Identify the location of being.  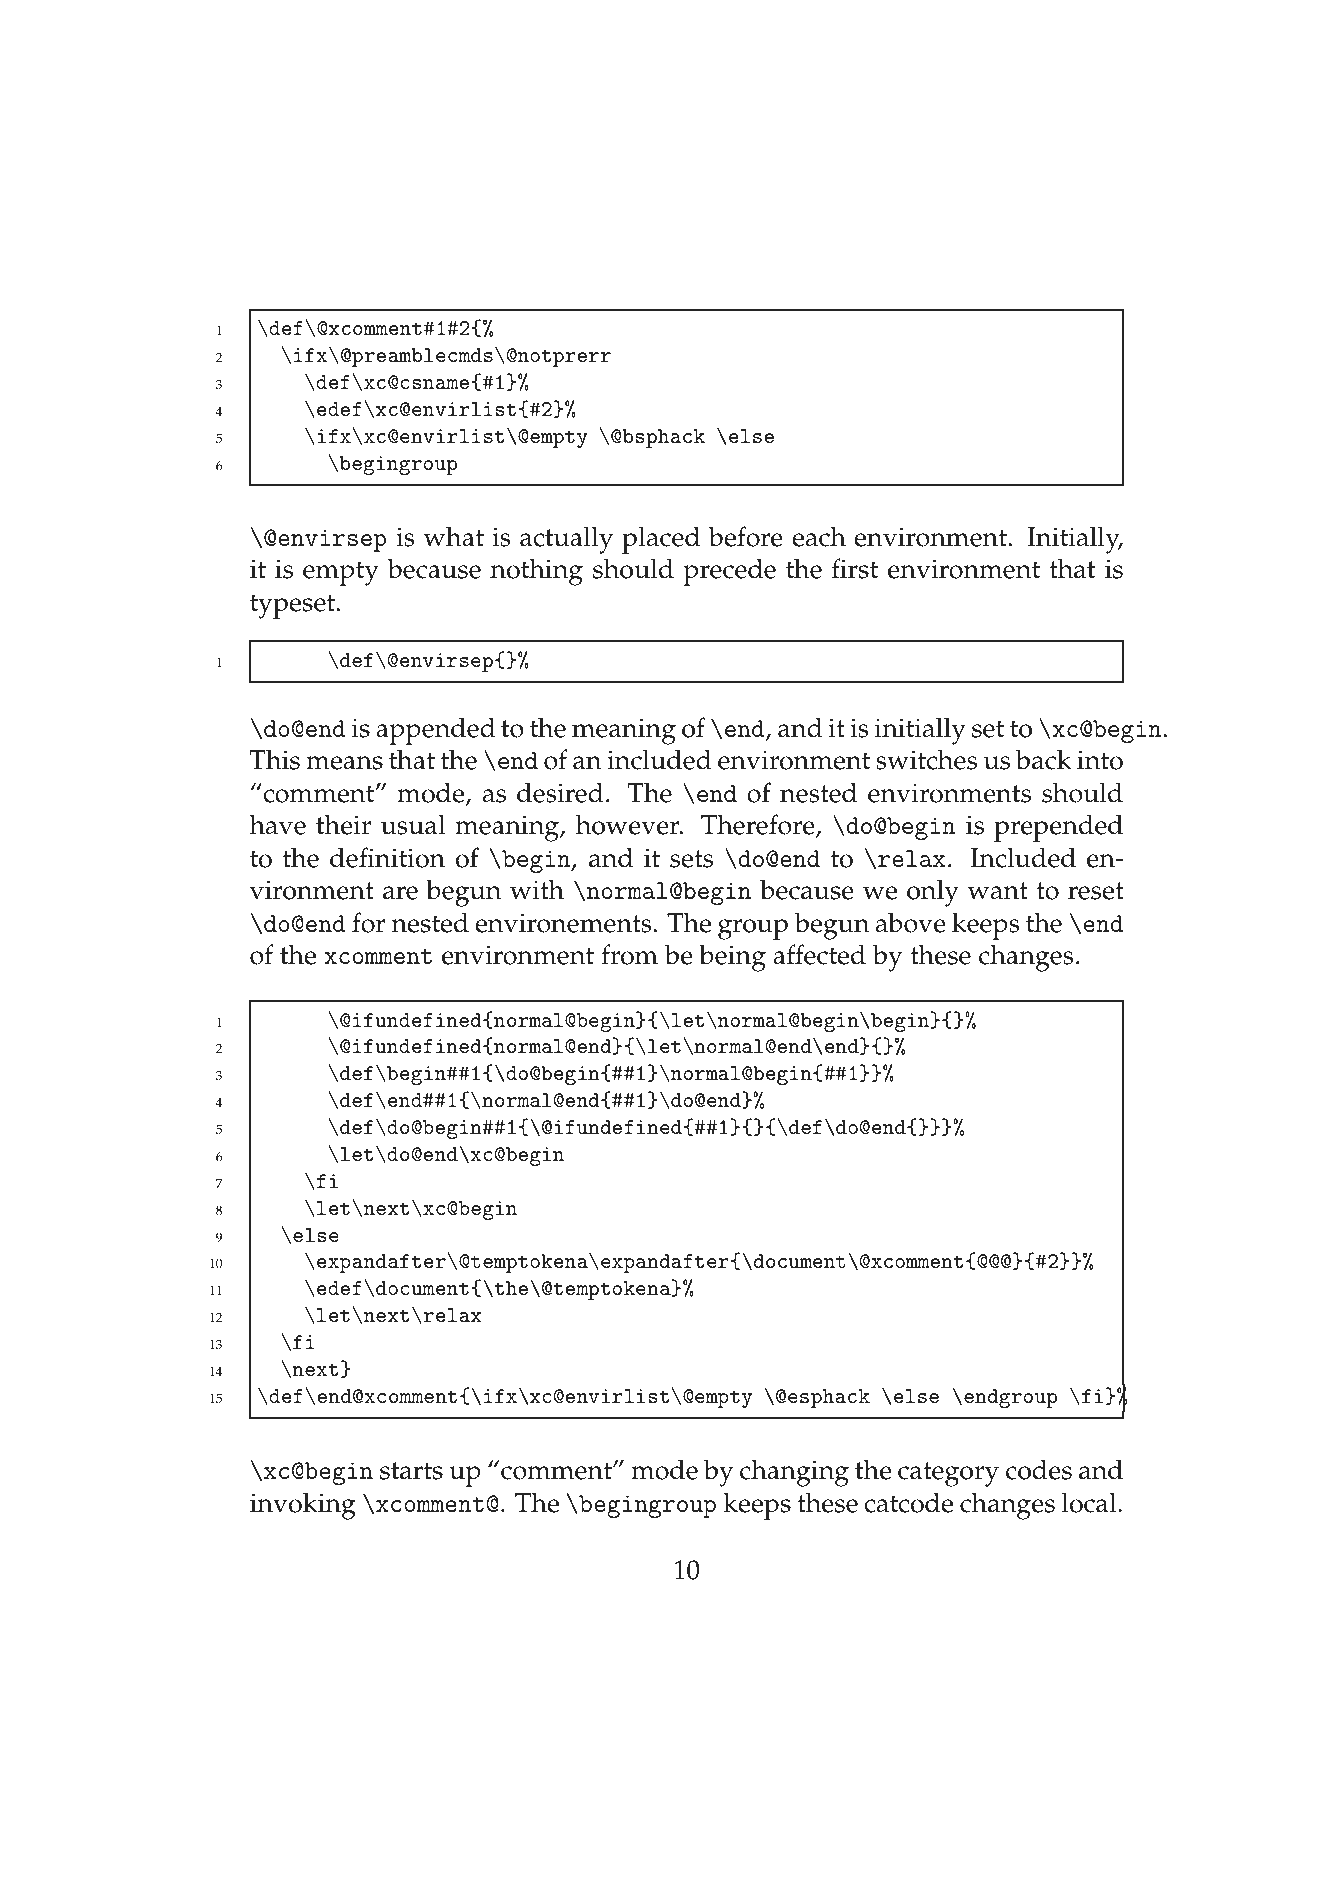
(732, 958).
